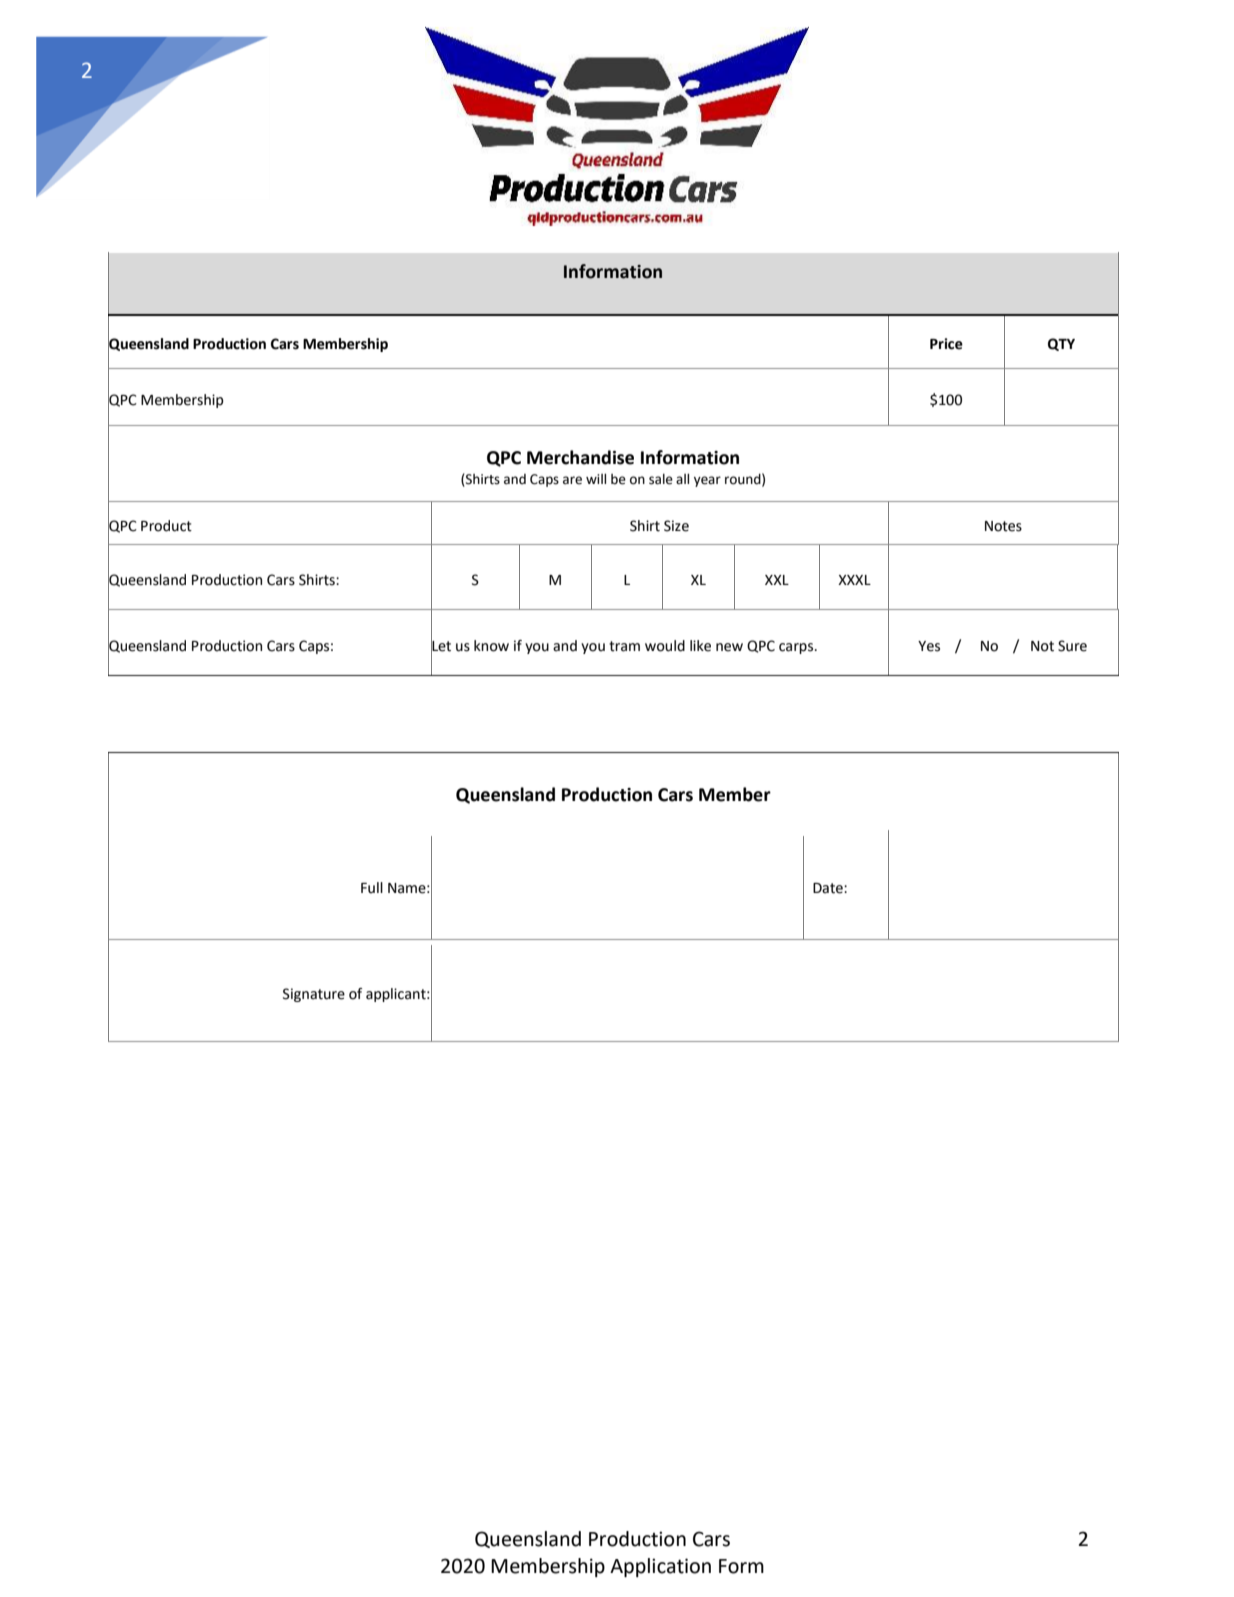 Image resolution: width=1234 pixels, height=1597 pixels. Describe the element at coordinates (929, 646) in the screenshot. I see `Yes` at that location.
